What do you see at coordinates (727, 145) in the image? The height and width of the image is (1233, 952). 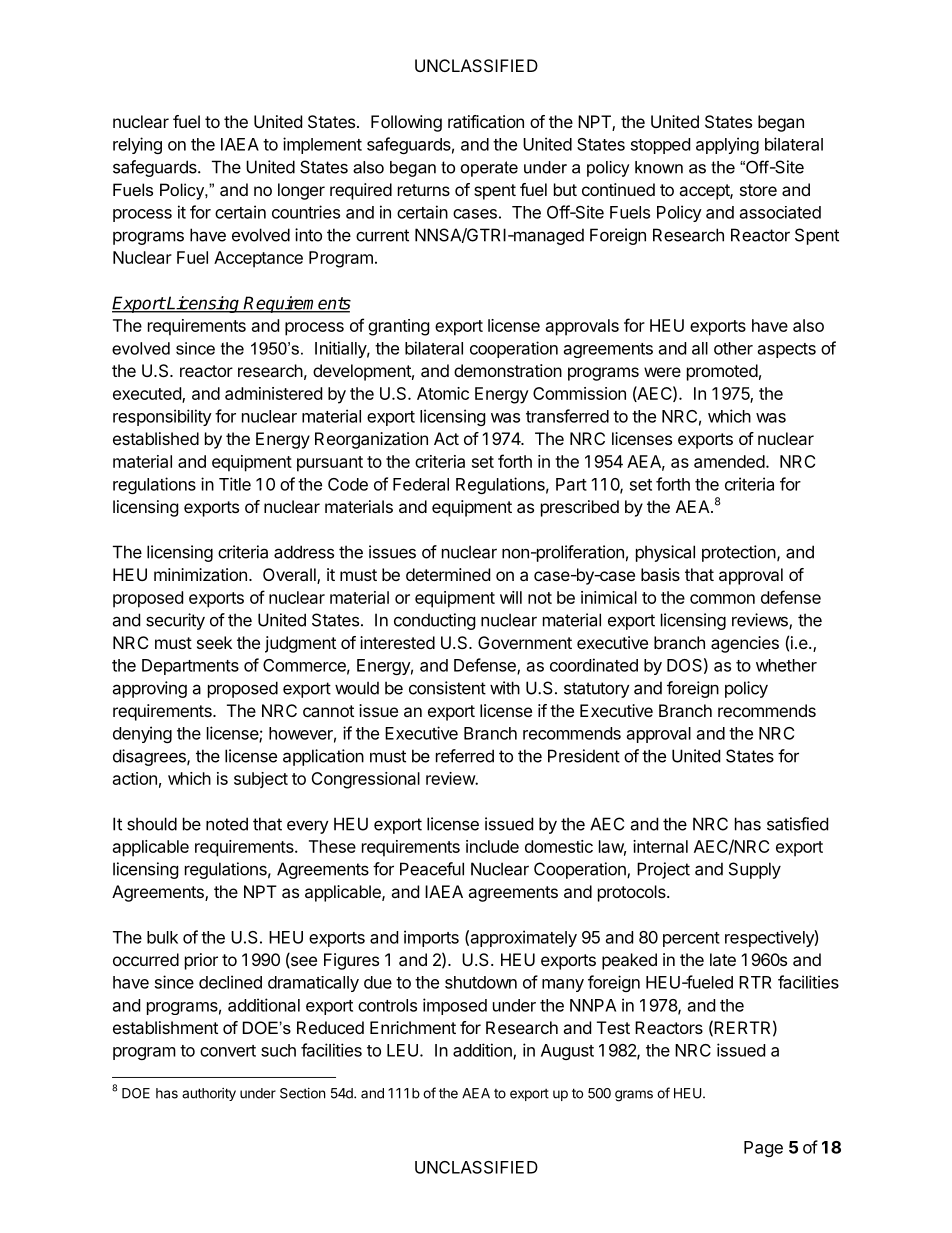 I see `applying` at bounding box center [727, 145].
